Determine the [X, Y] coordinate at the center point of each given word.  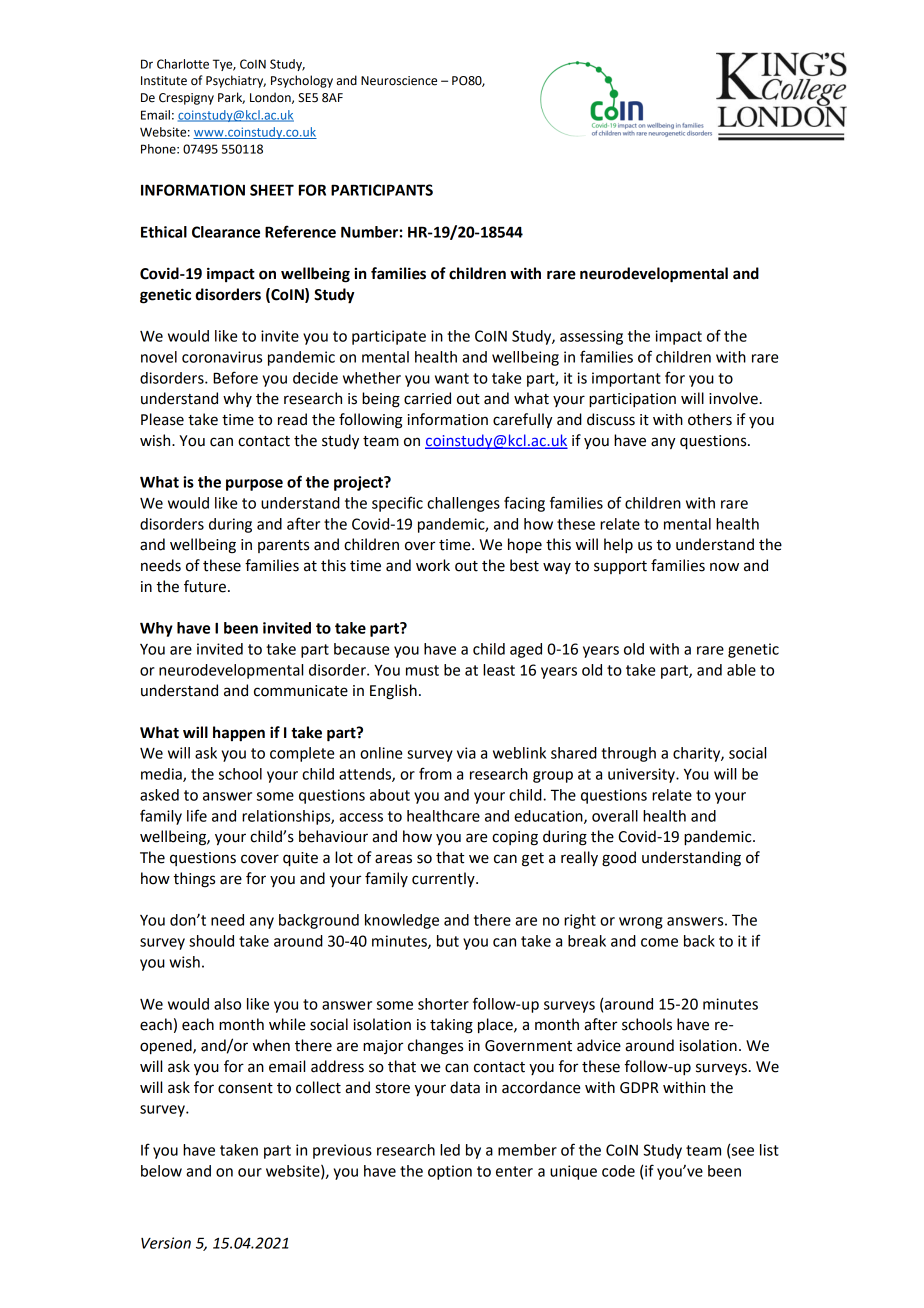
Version [166, 1243]
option [450, 1172]
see [743, 1151]
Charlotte [183, 64]
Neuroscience [399, 81]
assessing [591, 337]
